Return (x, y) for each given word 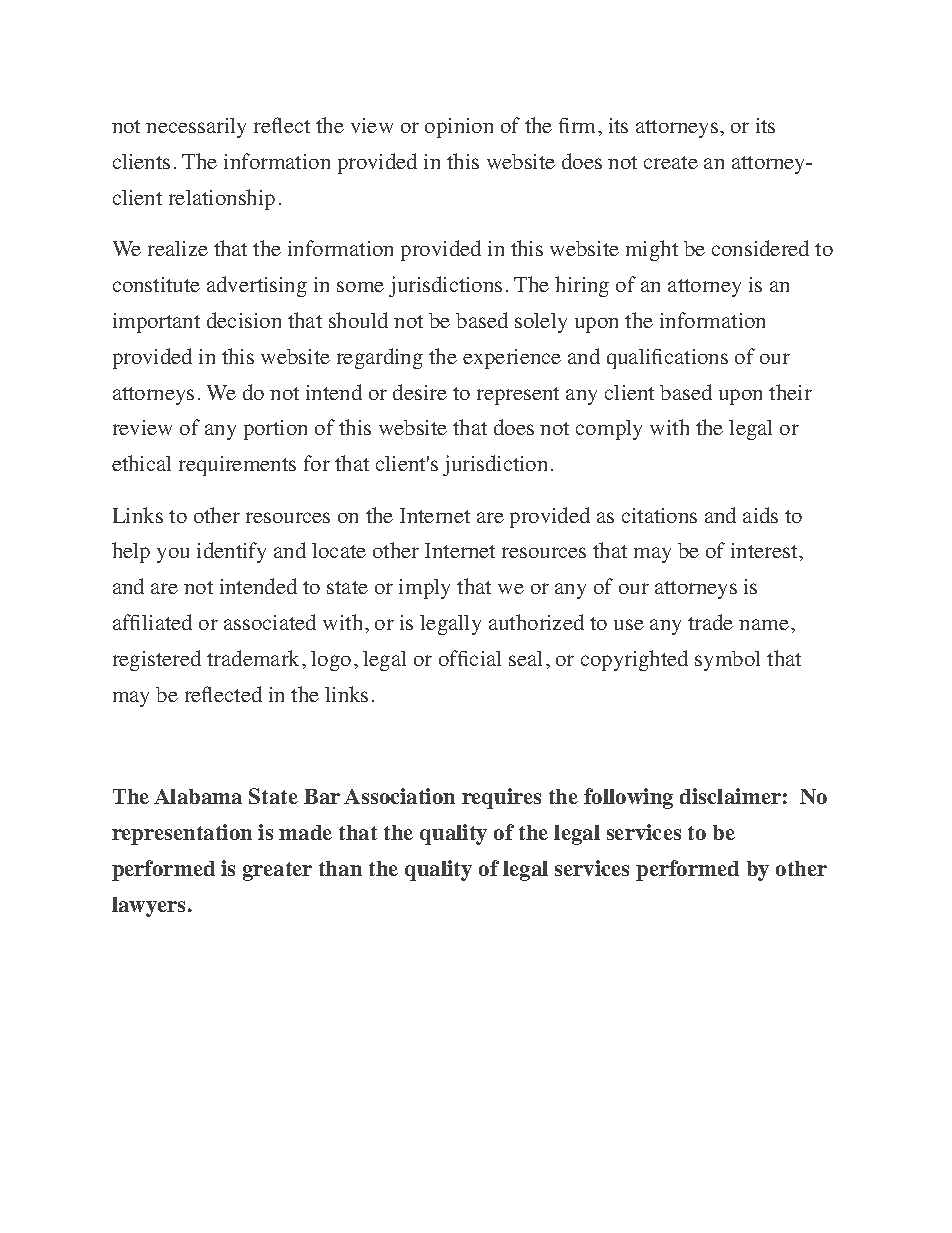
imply (424, 589)
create (671, 162)
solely (541, 323)
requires (501, 798)
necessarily (196, 128)
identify (231, 552)
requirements (237, 466)
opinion (459, 128)
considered (760, 248)
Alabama (198, 796)
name (764, 624)
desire (420, 392)
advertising (257, 286)
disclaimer (730, 796)
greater (277, 871)
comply (609, 430)
